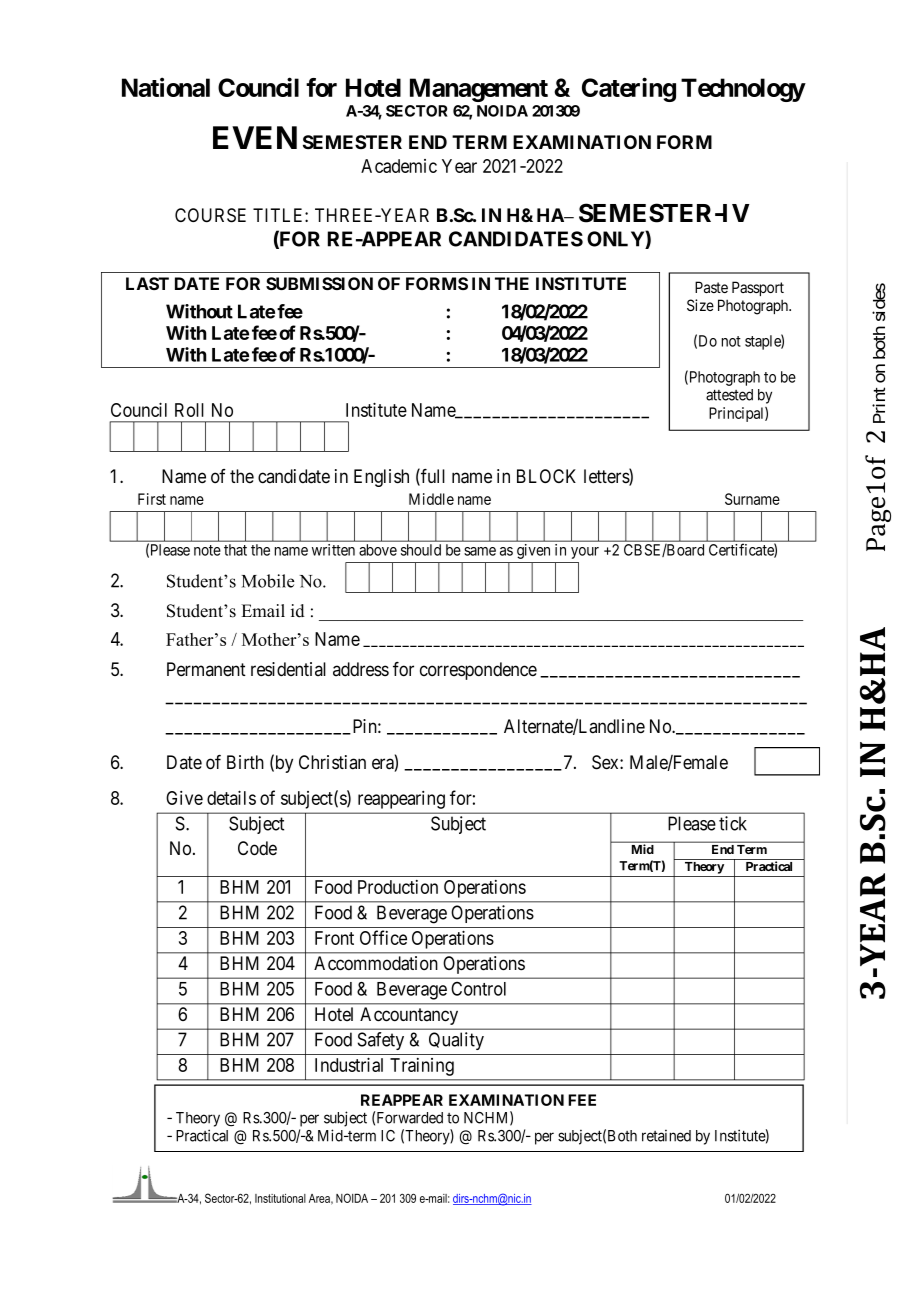 This image has width=924, height=1308. What do you see at coordinates (729, 395) in the image?
I see `attested` at bounding box center [729, 395].
